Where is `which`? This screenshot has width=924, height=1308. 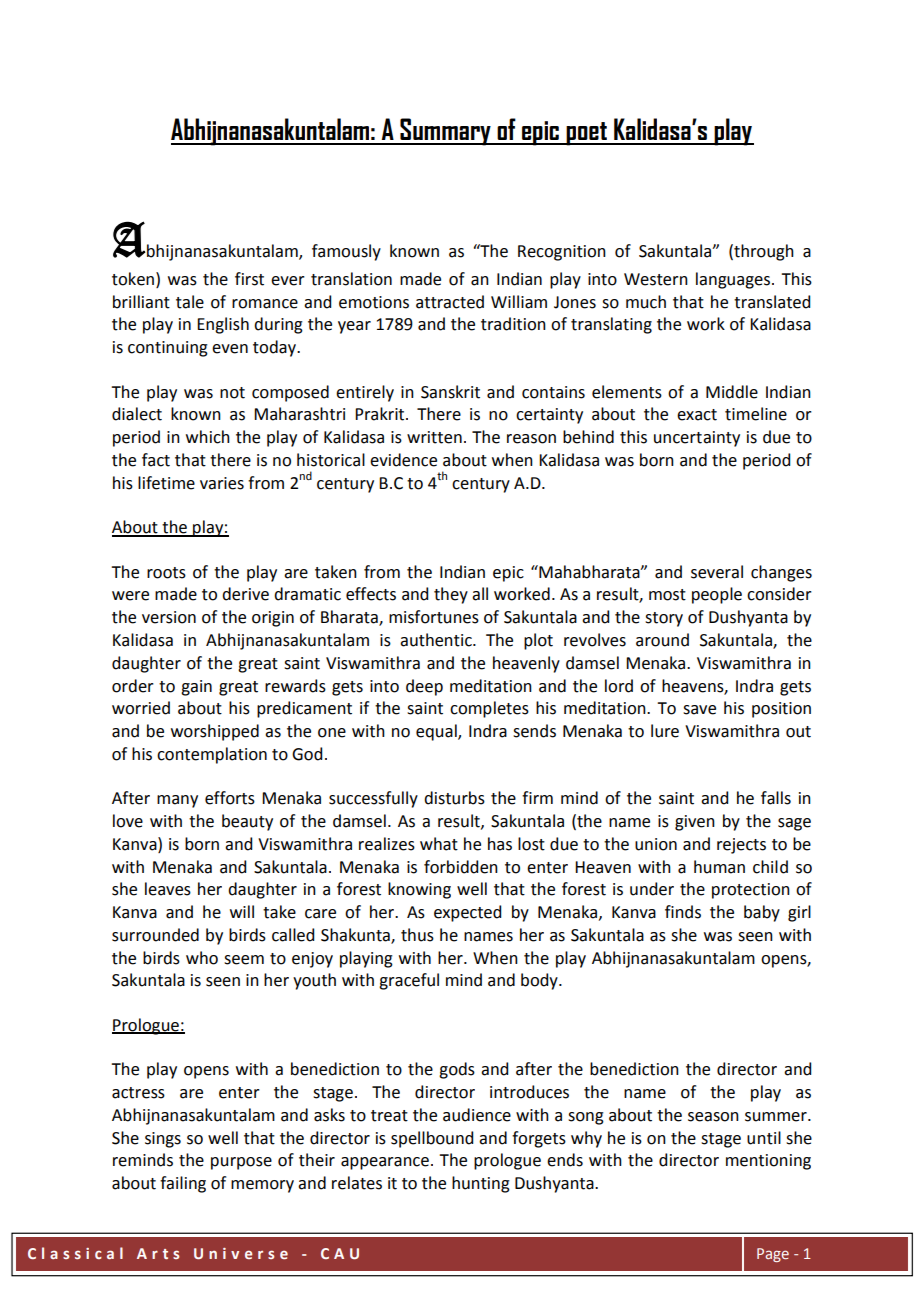 which is located at coordinates (208, 437).
